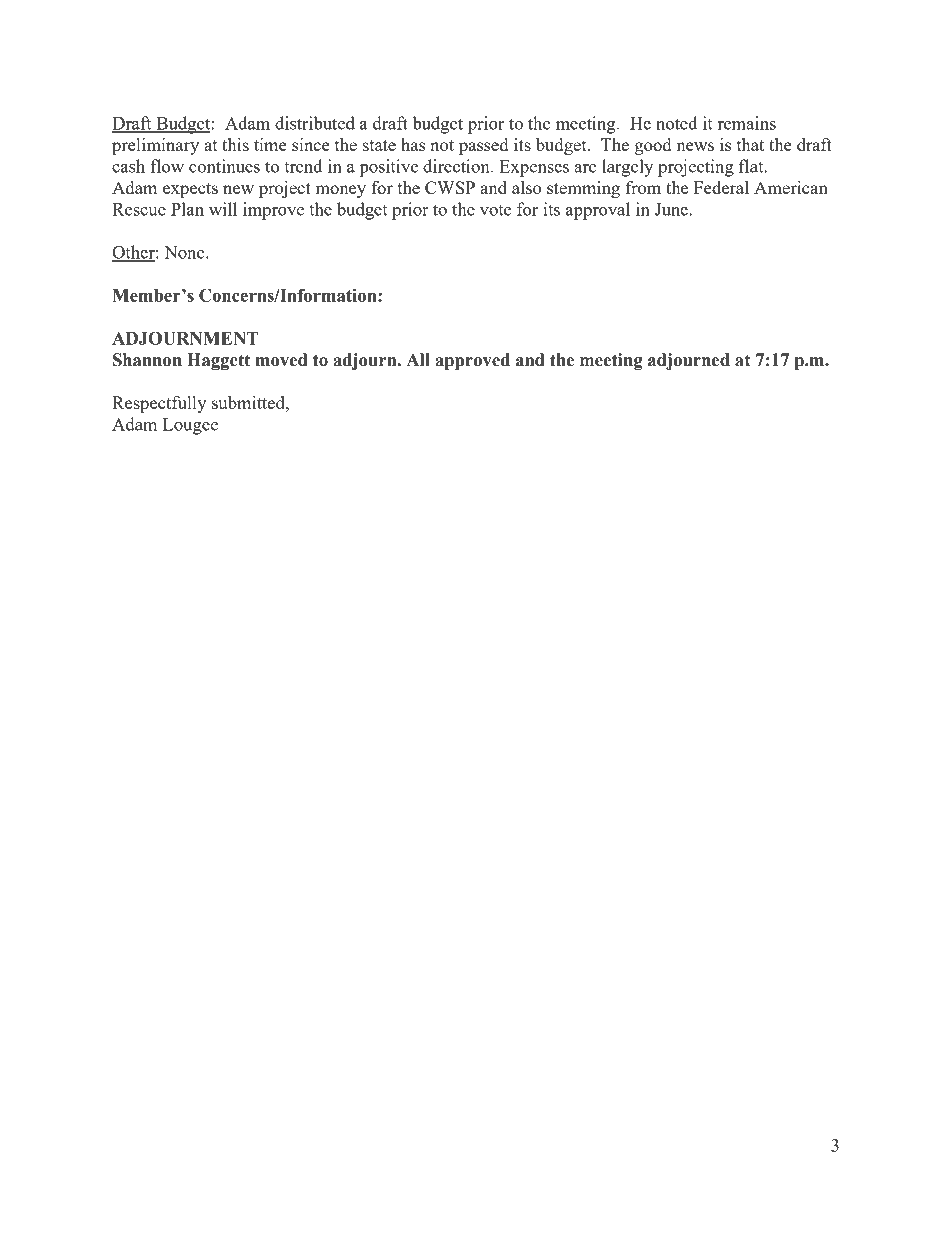 The image size is (952, 1233). What do you see at coordinates (190, 190) in the screenshot?
I see `expects` at bounding box center [190, 190].
